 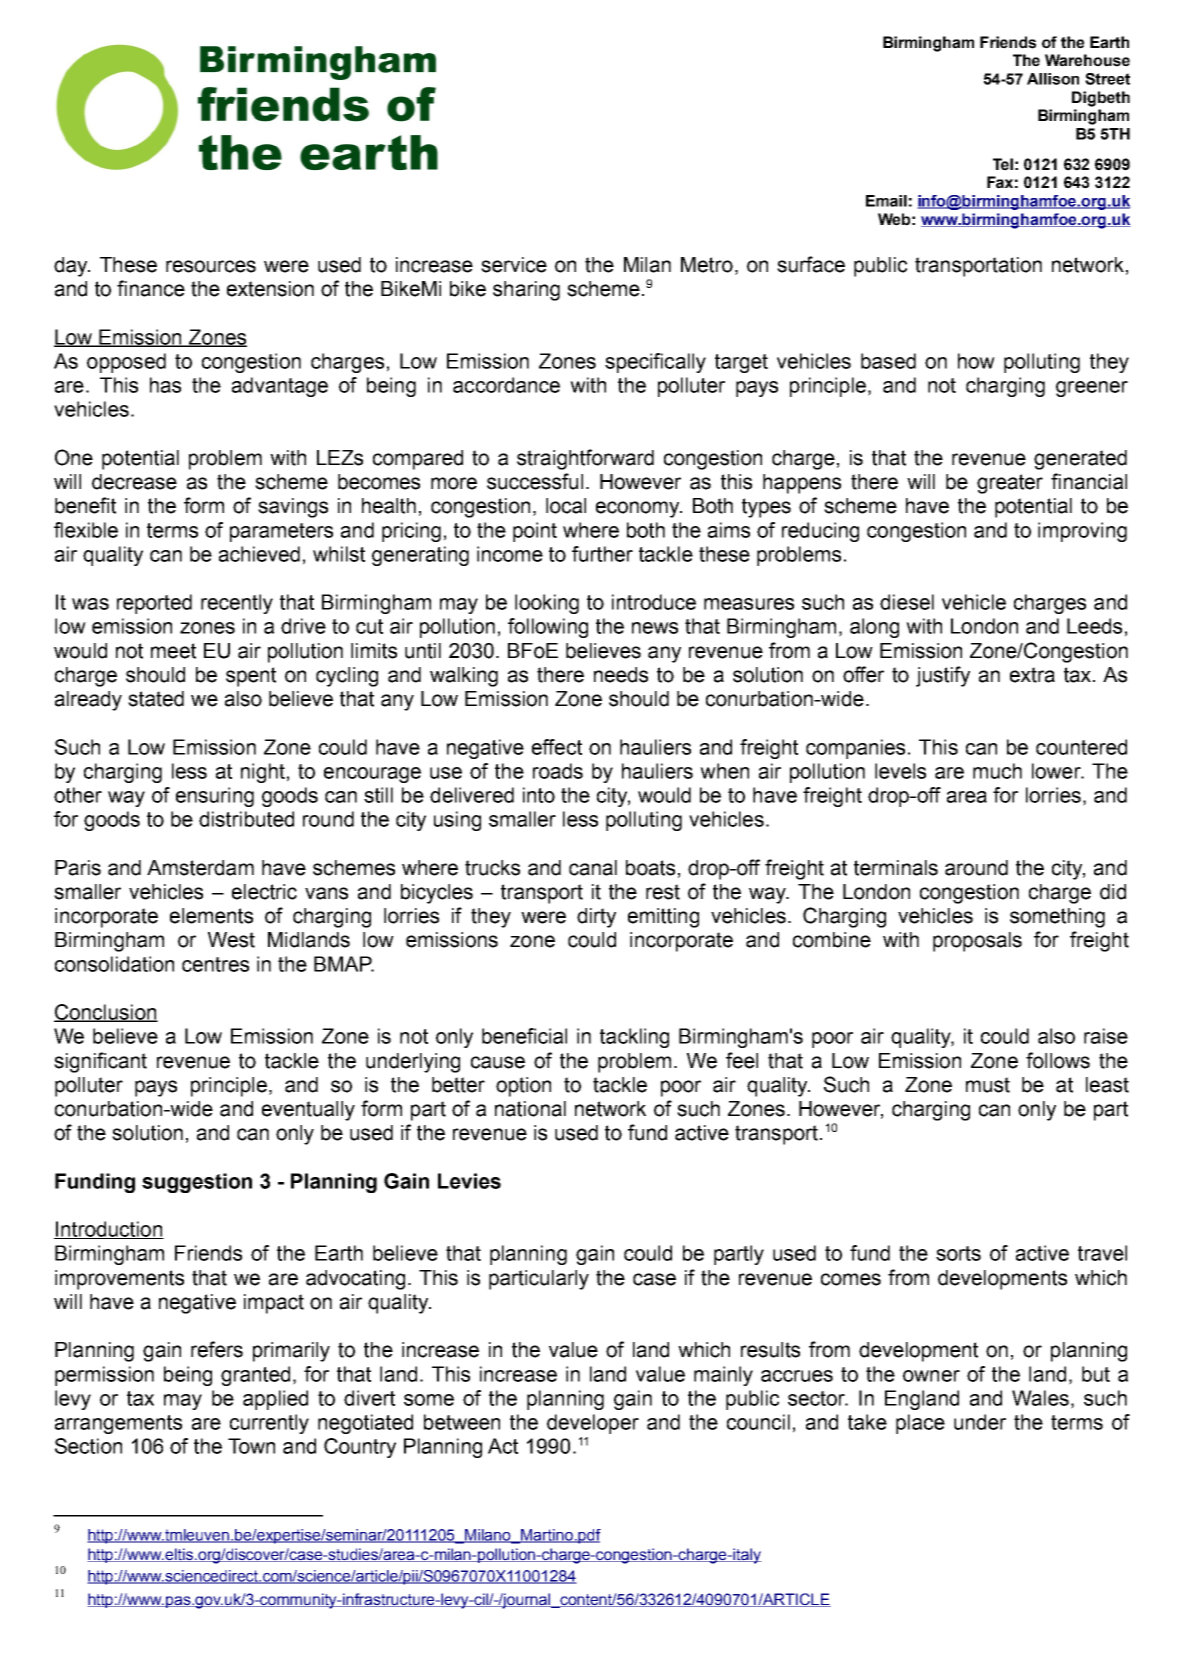 I want to click on suggestion, so click(x=197, y=1183).
